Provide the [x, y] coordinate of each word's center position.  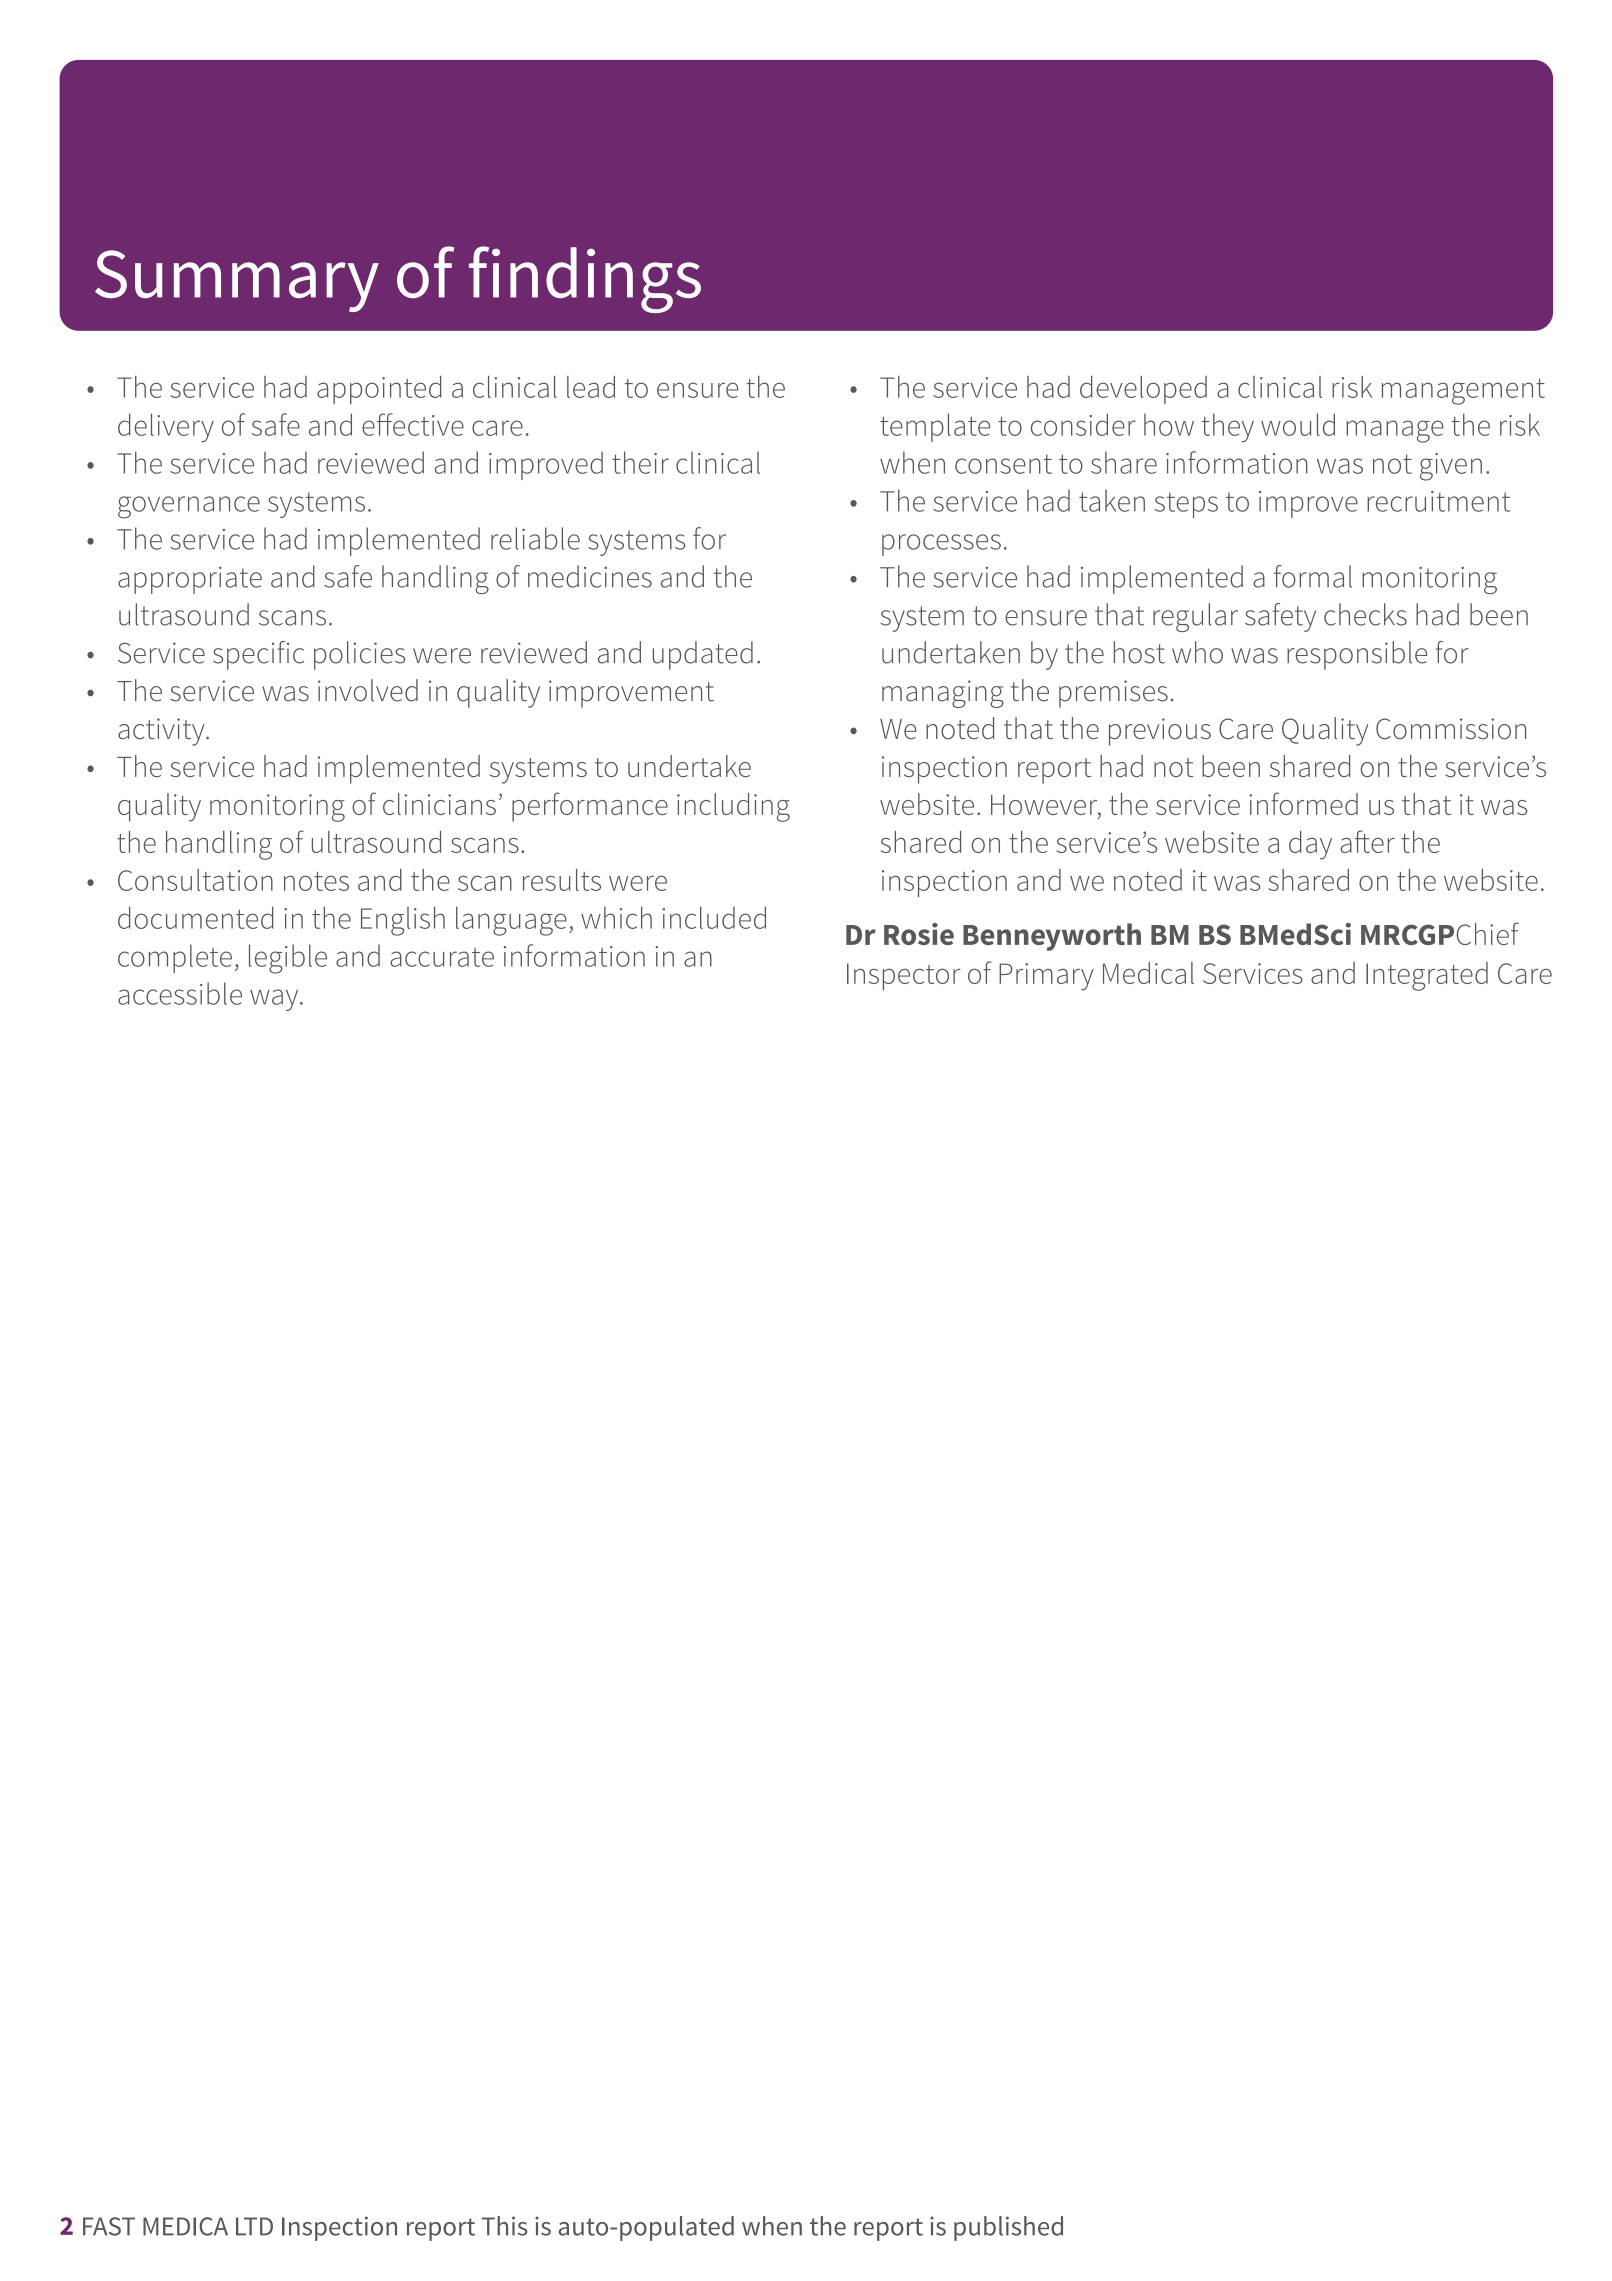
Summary [237, 281]
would [1298, 424]
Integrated [1427, 976]
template [935, 427]
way [275, 1000]
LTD [254, 2226]
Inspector [904, 977]
